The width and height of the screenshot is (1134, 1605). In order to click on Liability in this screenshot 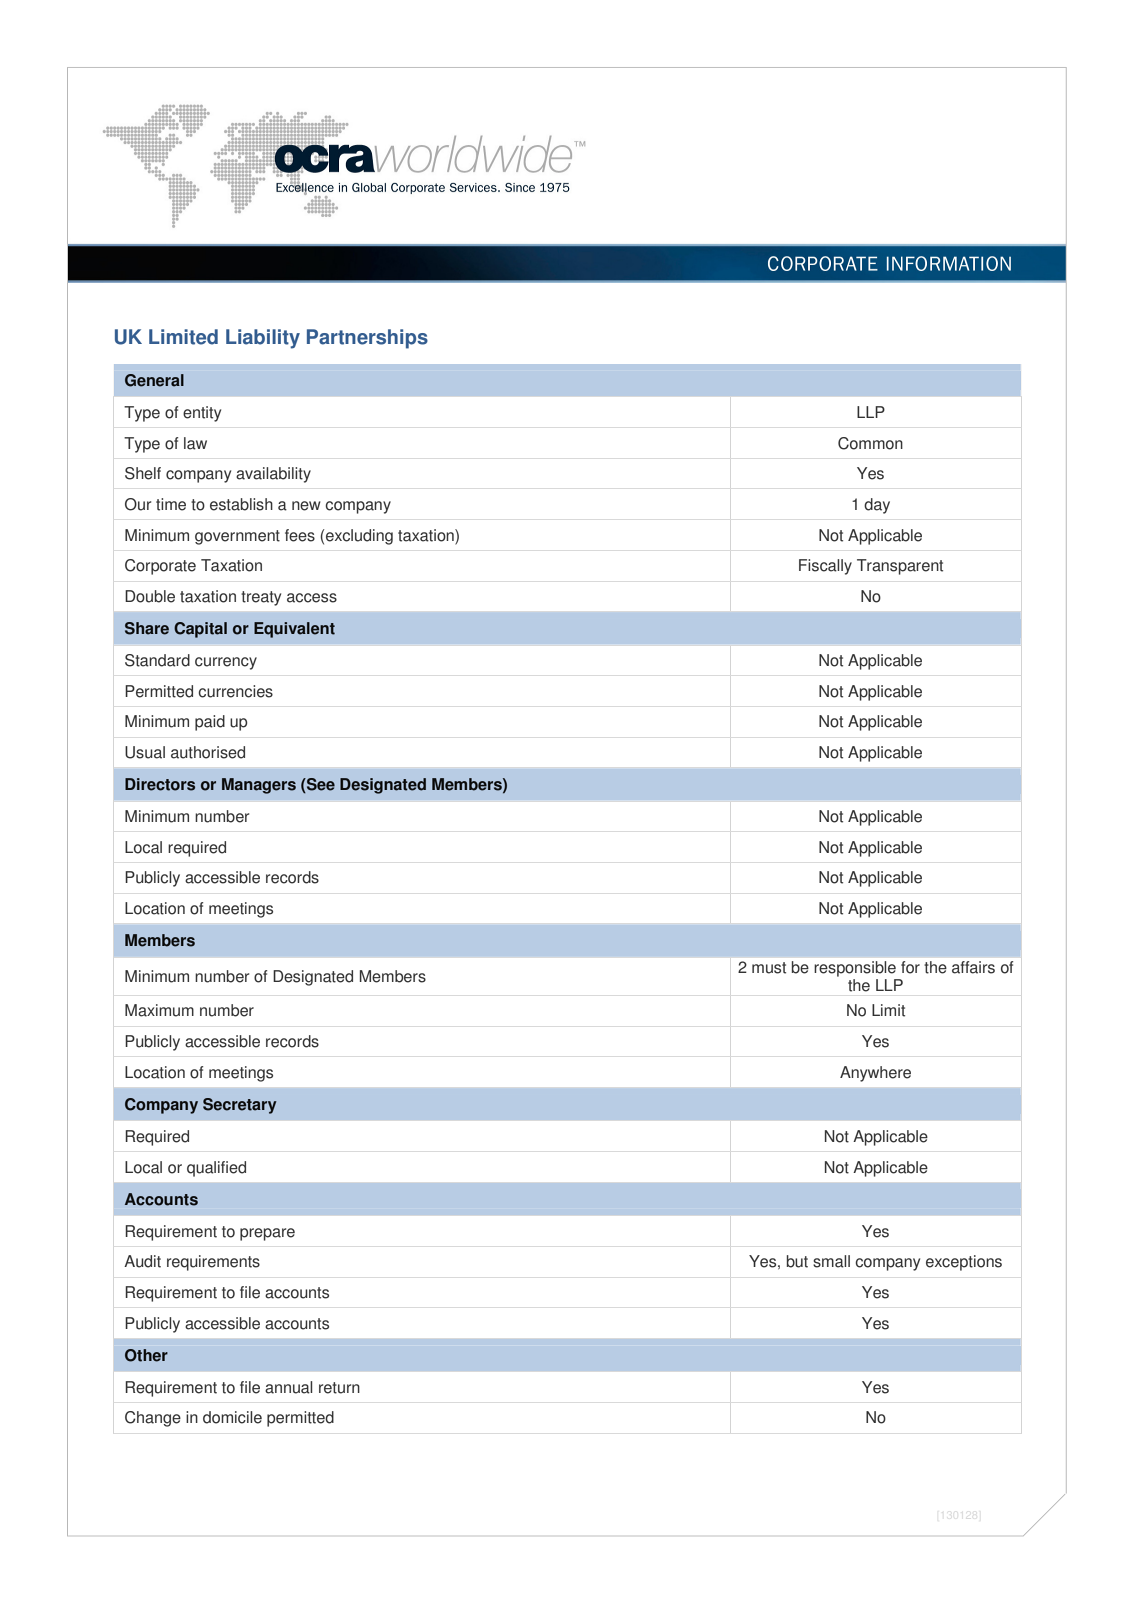, I will do `click(263, 339)`.
